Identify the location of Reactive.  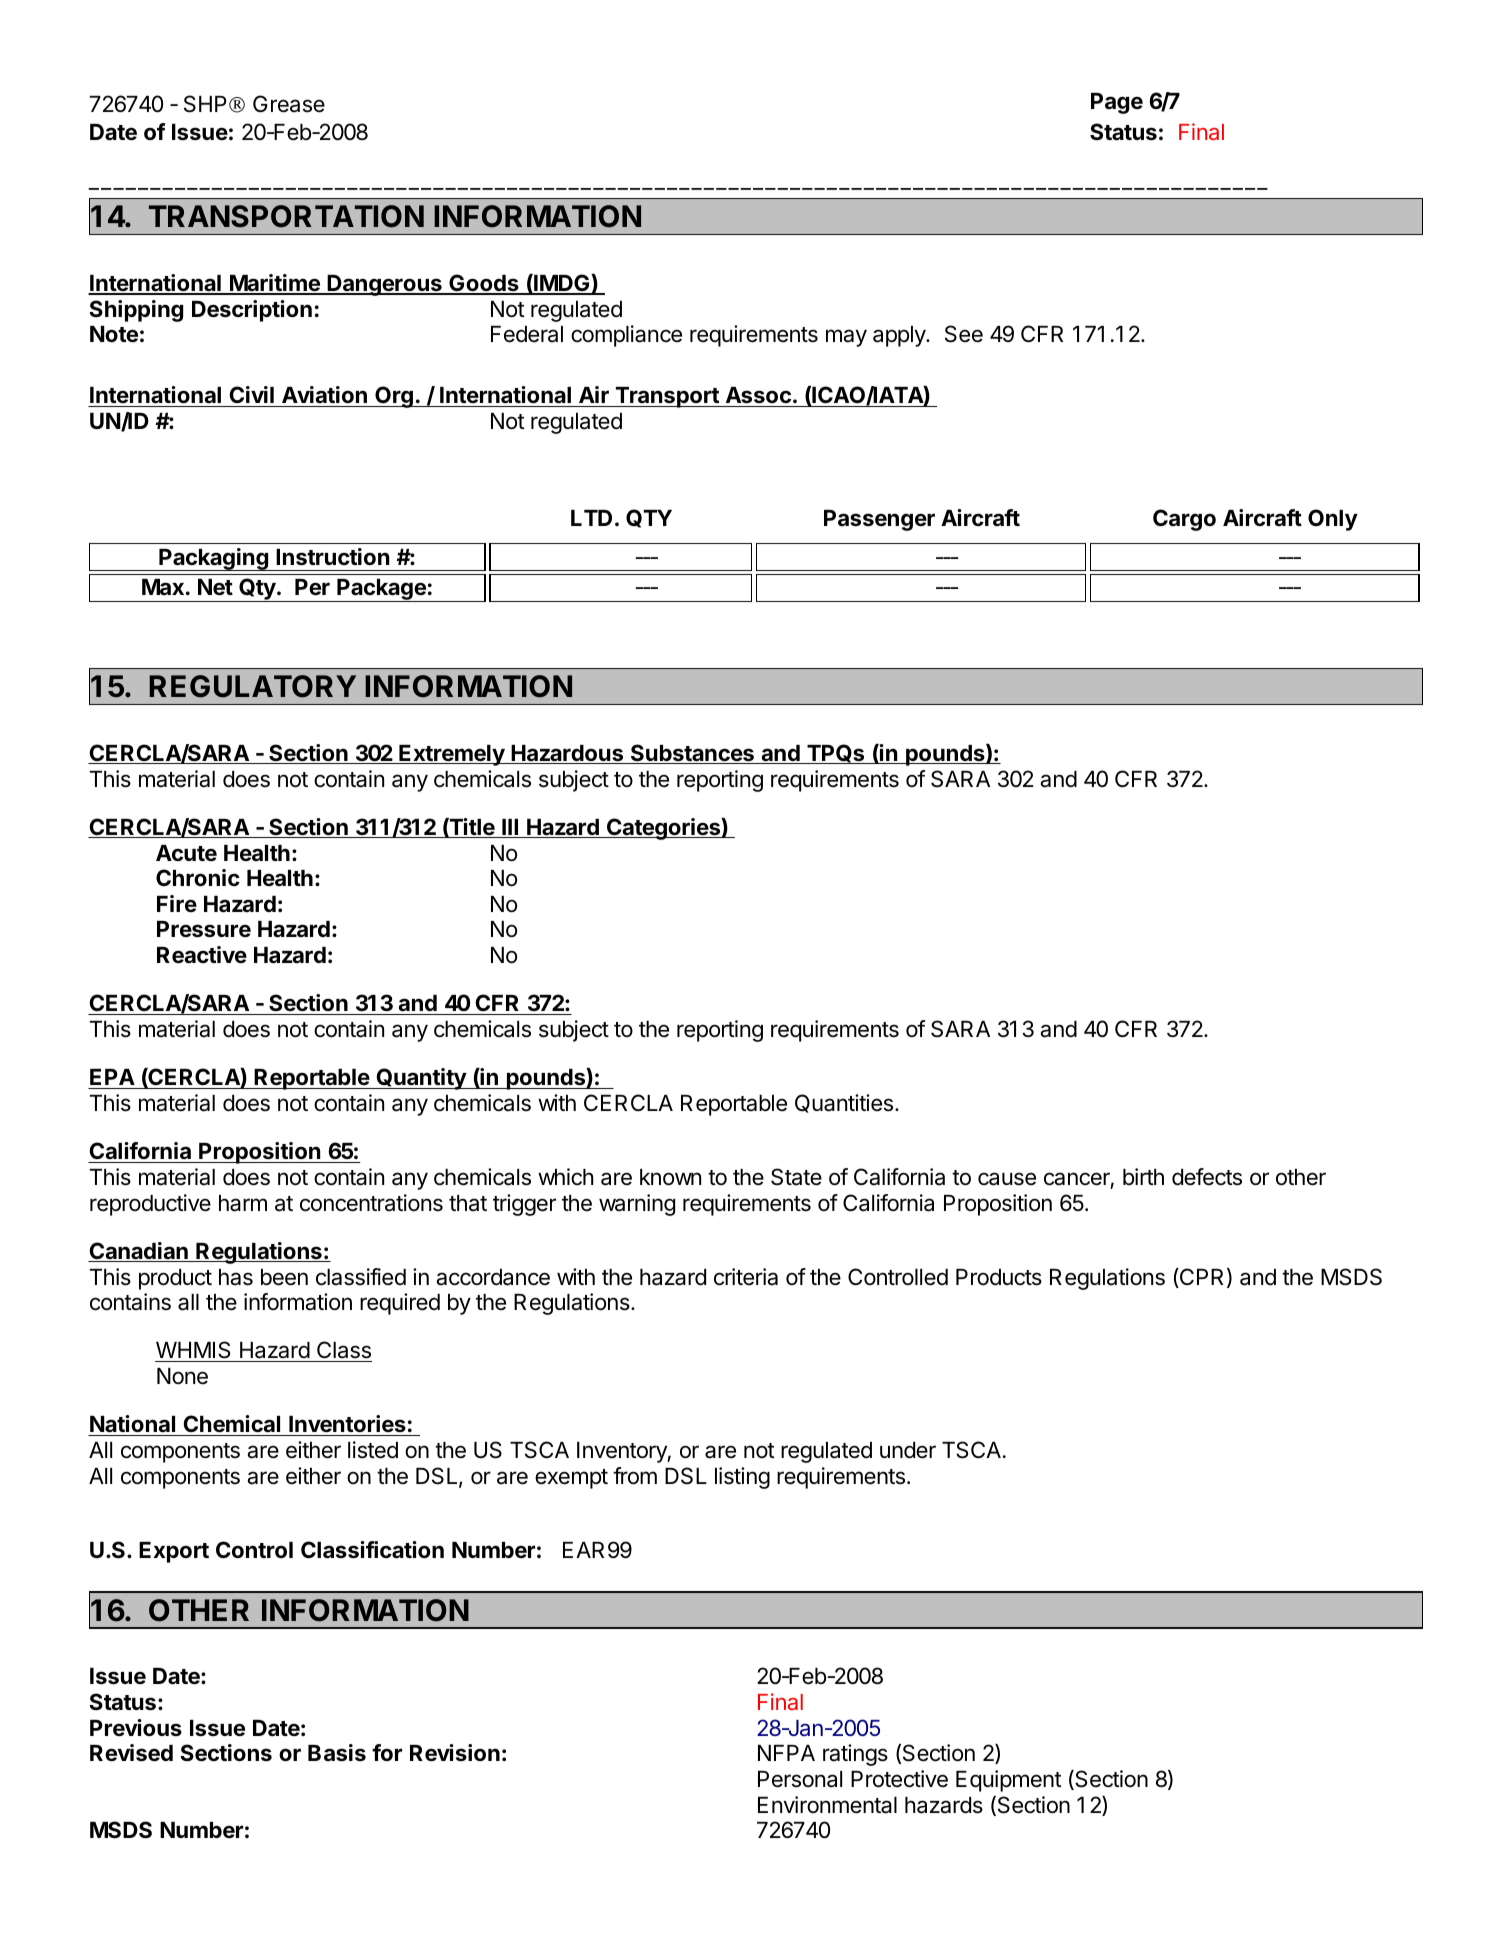
(202, 955).
